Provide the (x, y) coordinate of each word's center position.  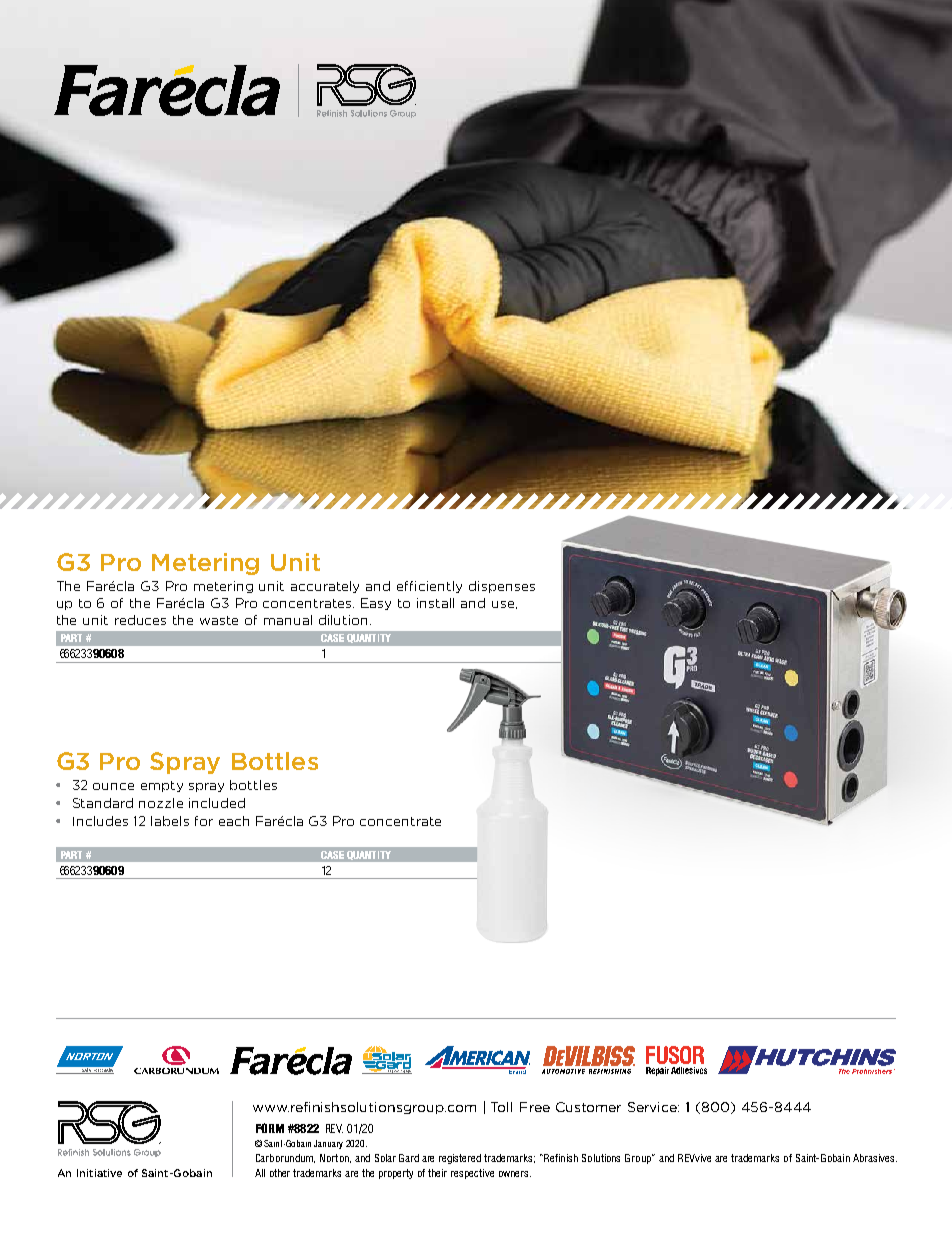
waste (219, 620)
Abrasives (875, 1158)
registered (460, 1159)
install (435, 603)
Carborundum (285, 1158)
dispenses (502, 587)
